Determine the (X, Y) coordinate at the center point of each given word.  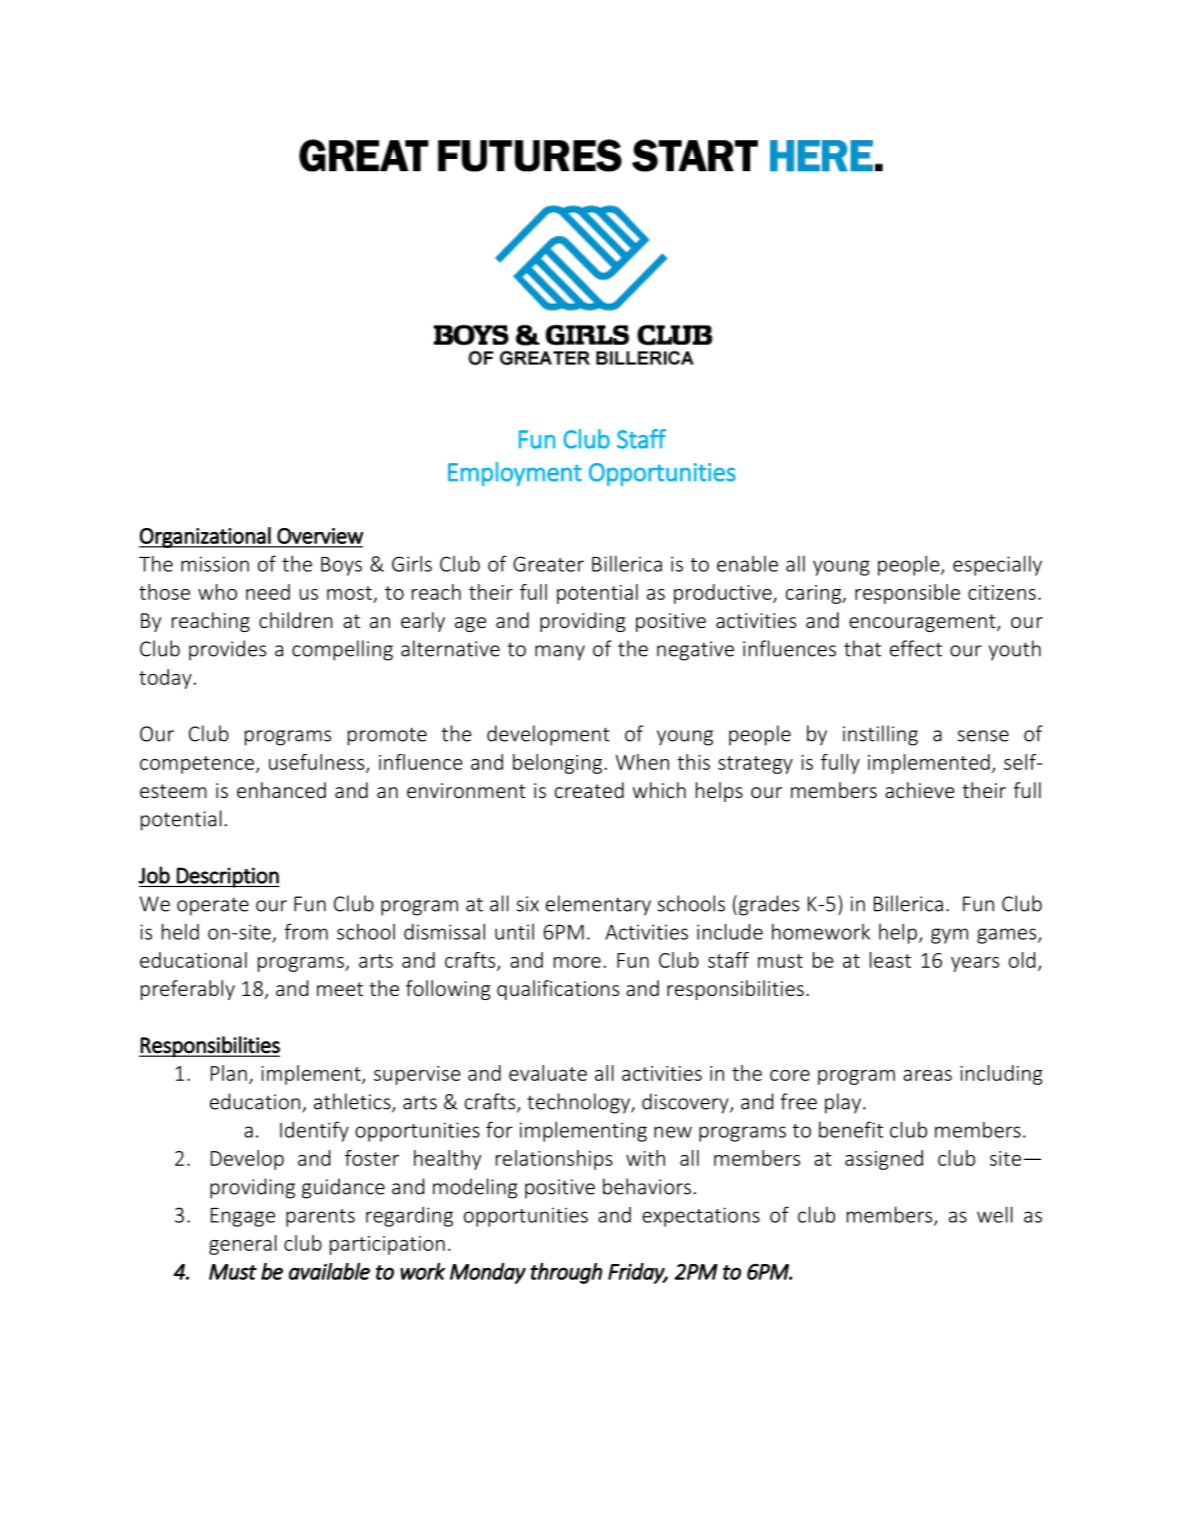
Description (227, 877)
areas (927, 1075)
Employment (515, 474)
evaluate (548, 1073)
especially (997, 565)
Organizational (206, 537)
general (243, 1245)
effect (916, 648)
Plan (229, 1073)
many (560, 653)
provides (227, 650)
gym (949, 936)
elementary (598, 905)
